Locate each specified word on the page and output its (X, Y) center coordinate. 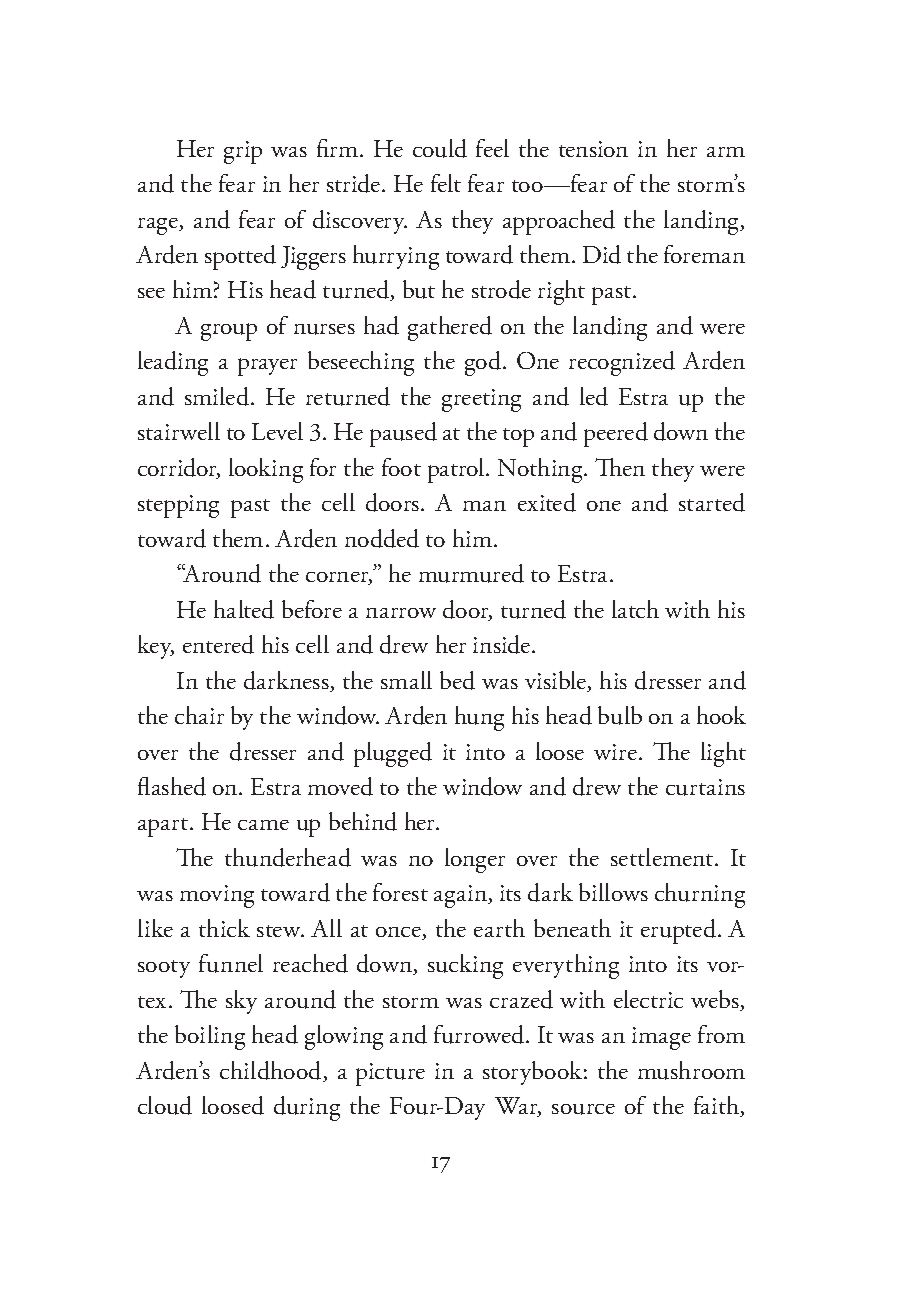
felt (446, 183)
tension (593, 149)
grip (243, 152)
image (661, 1038)
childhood (272, 1071)
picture (390, 1074)
